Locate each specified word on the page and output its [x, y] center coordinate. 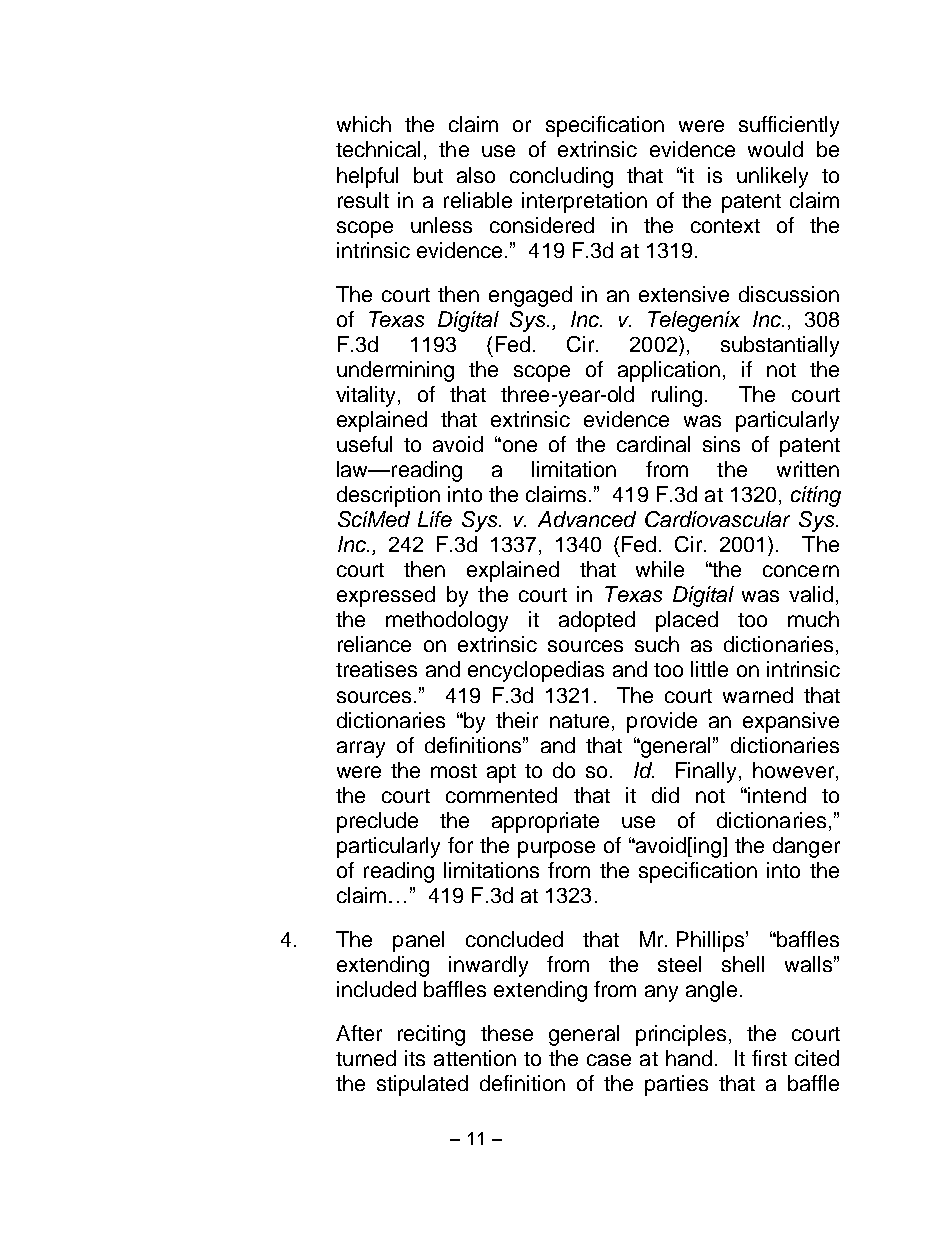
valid [811, 594]
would [775, 149]
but [428, 175]
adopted [597, 621]
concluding [561, 177]
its [415, 1058]
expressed [386, 596]
